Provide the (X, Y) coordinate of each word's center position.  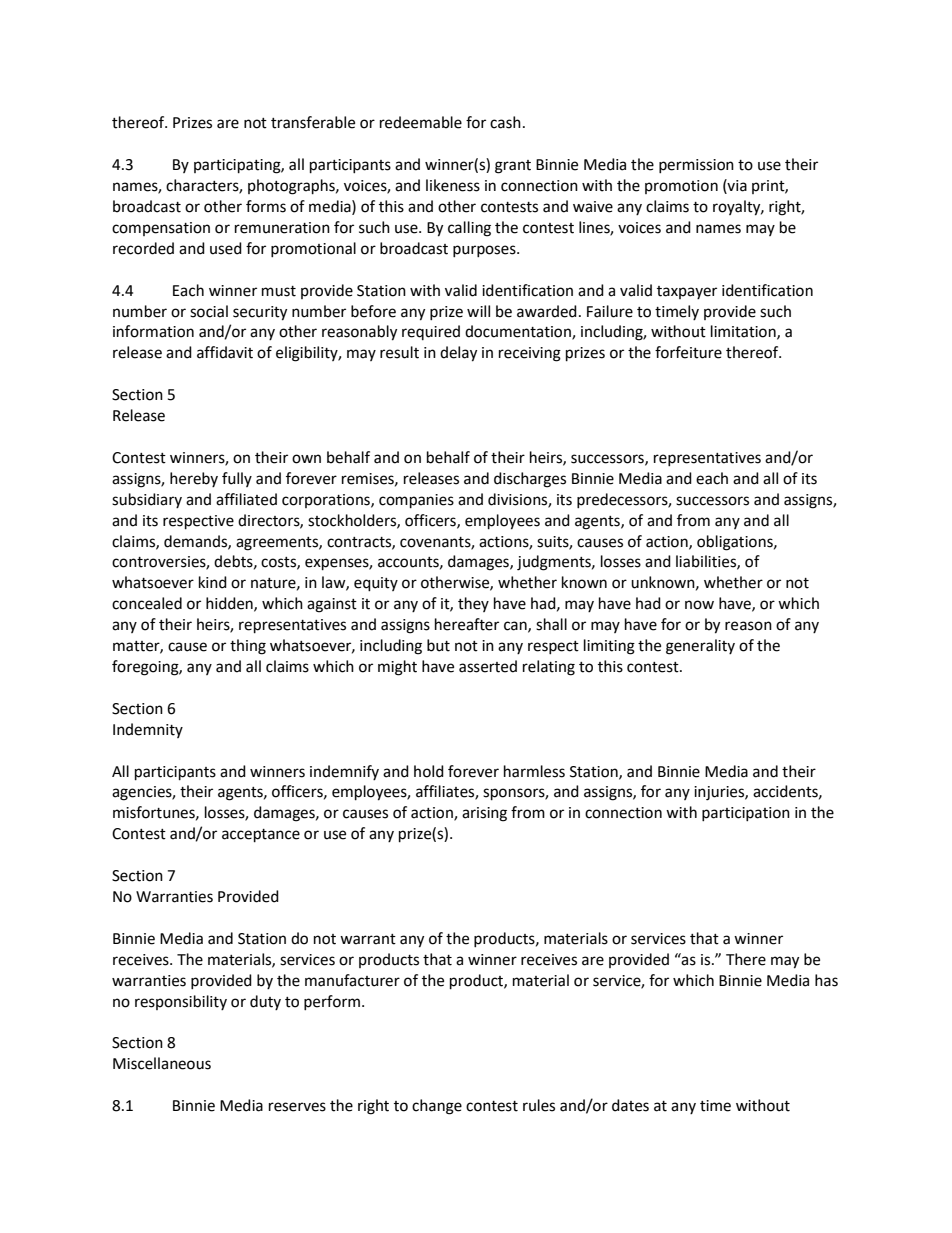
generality (700, 647)
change (437, 1107)
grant (513, 167)
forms (266, 206)
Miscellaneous (162, 1063)
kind (213, 582)
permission (696, 166)
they (473, 604)
